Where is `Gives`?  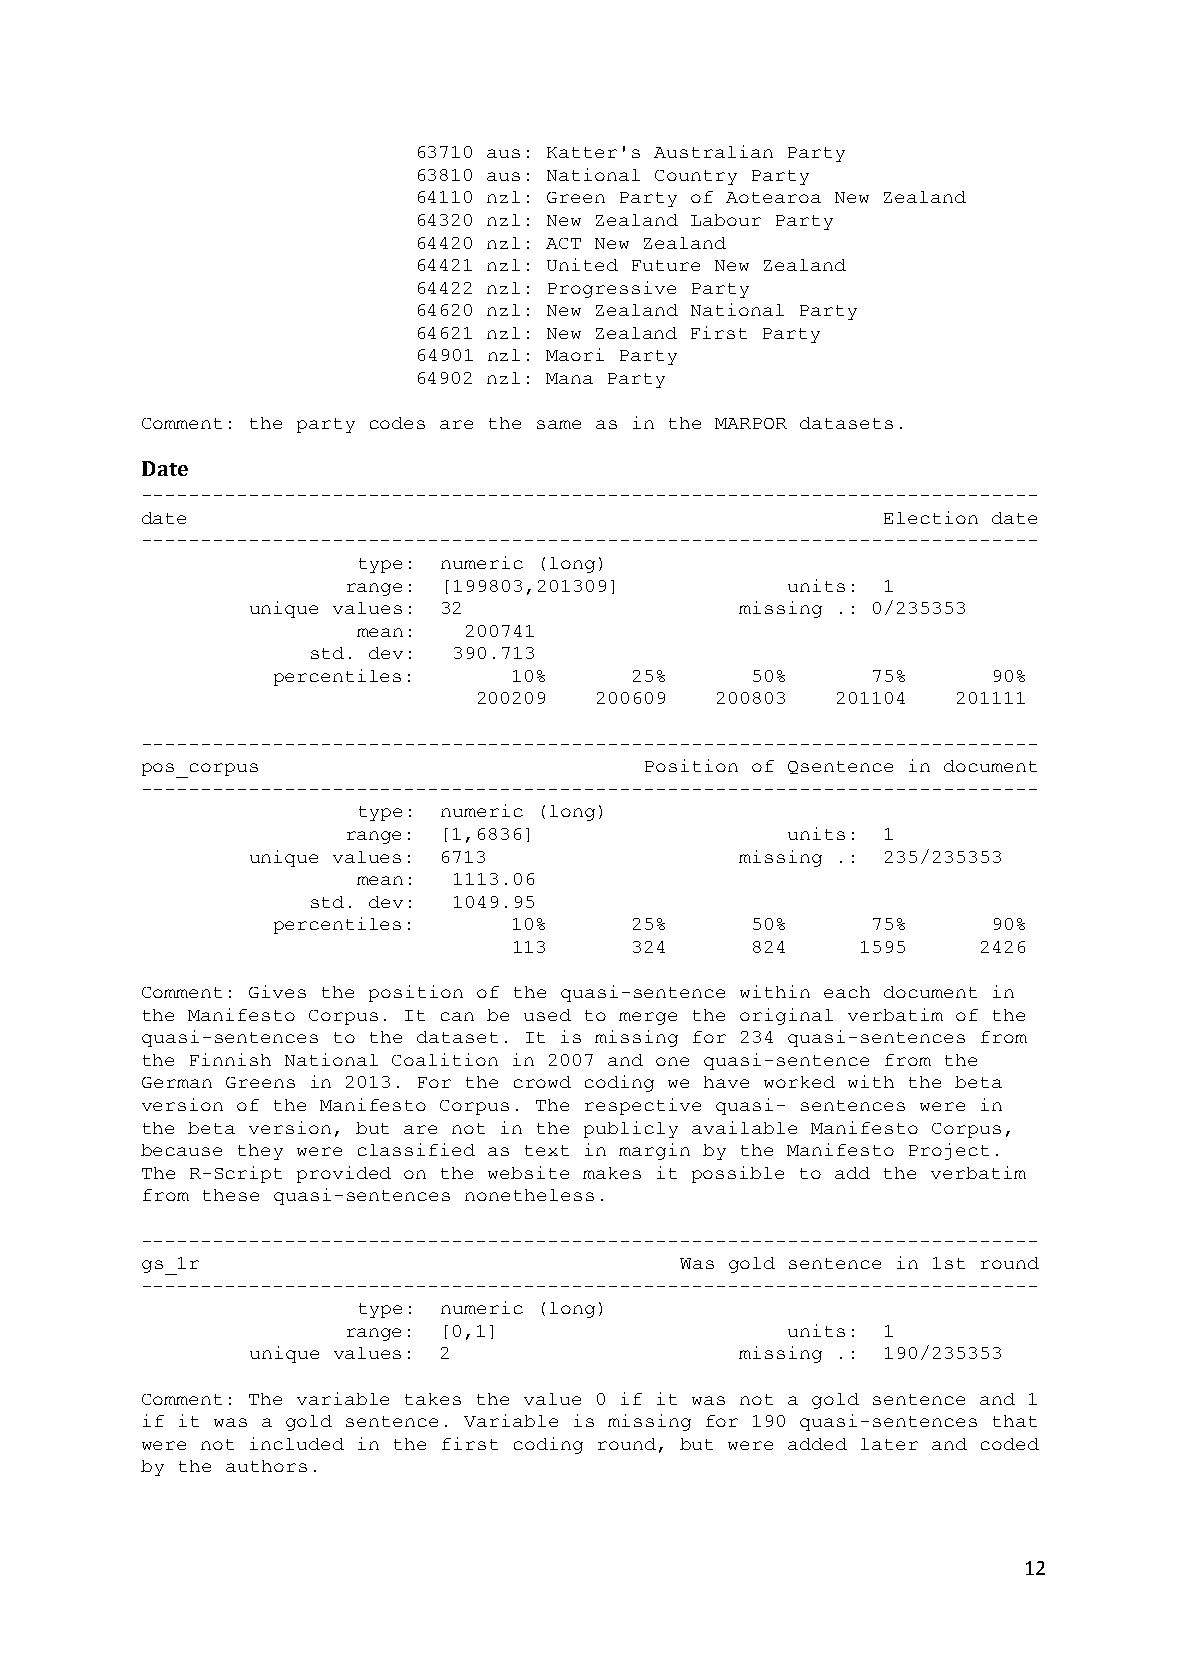
Gives is located at coordinates (277, 991).
